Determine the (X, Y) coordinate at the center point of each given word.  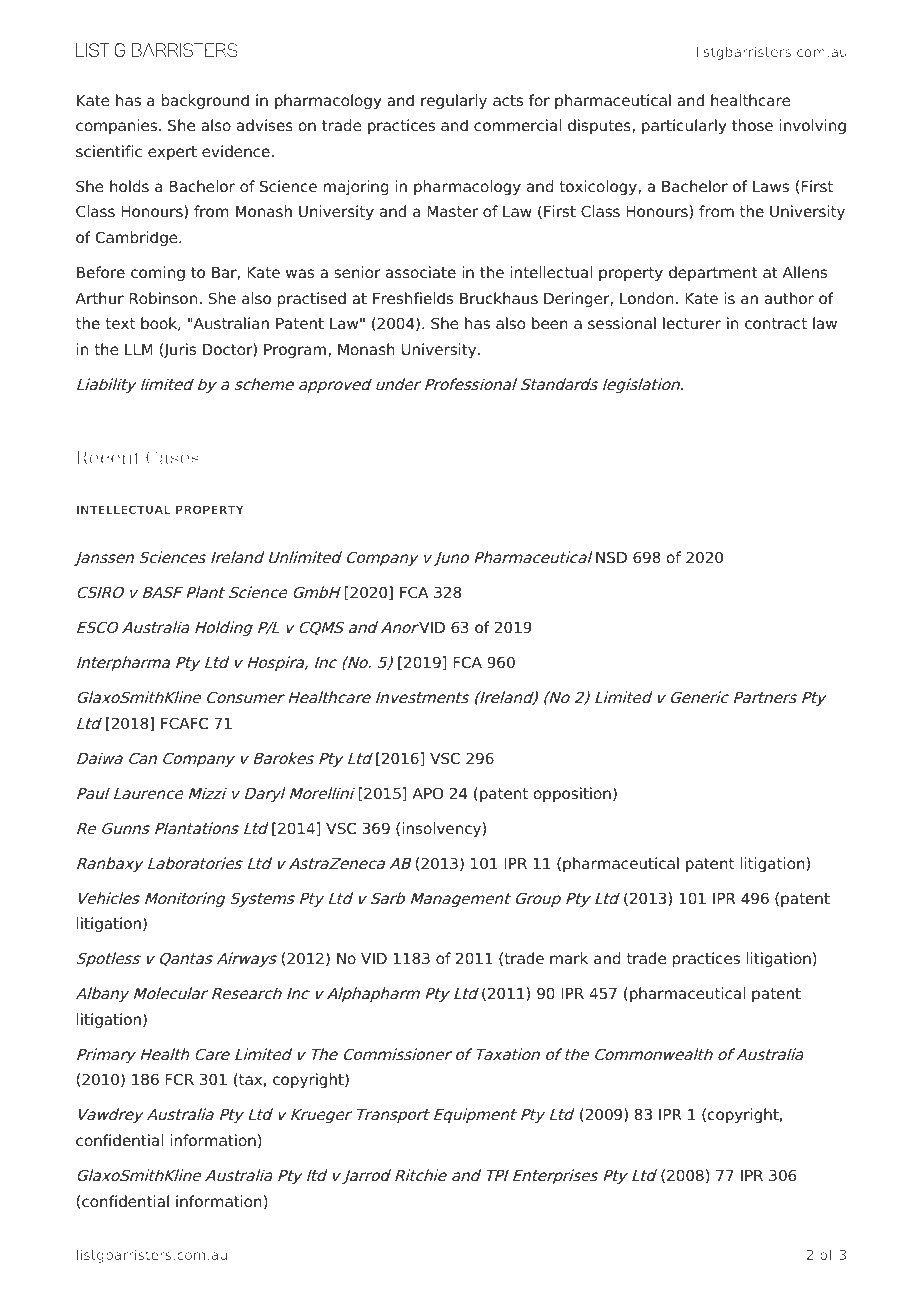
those (752, 125)
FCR (179, 1079)
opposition (572, 794)
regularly (454, 101)
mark (569, 958)
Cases (172, 457)
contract (776, 324)
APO (428, 793)
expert (172, 153)
